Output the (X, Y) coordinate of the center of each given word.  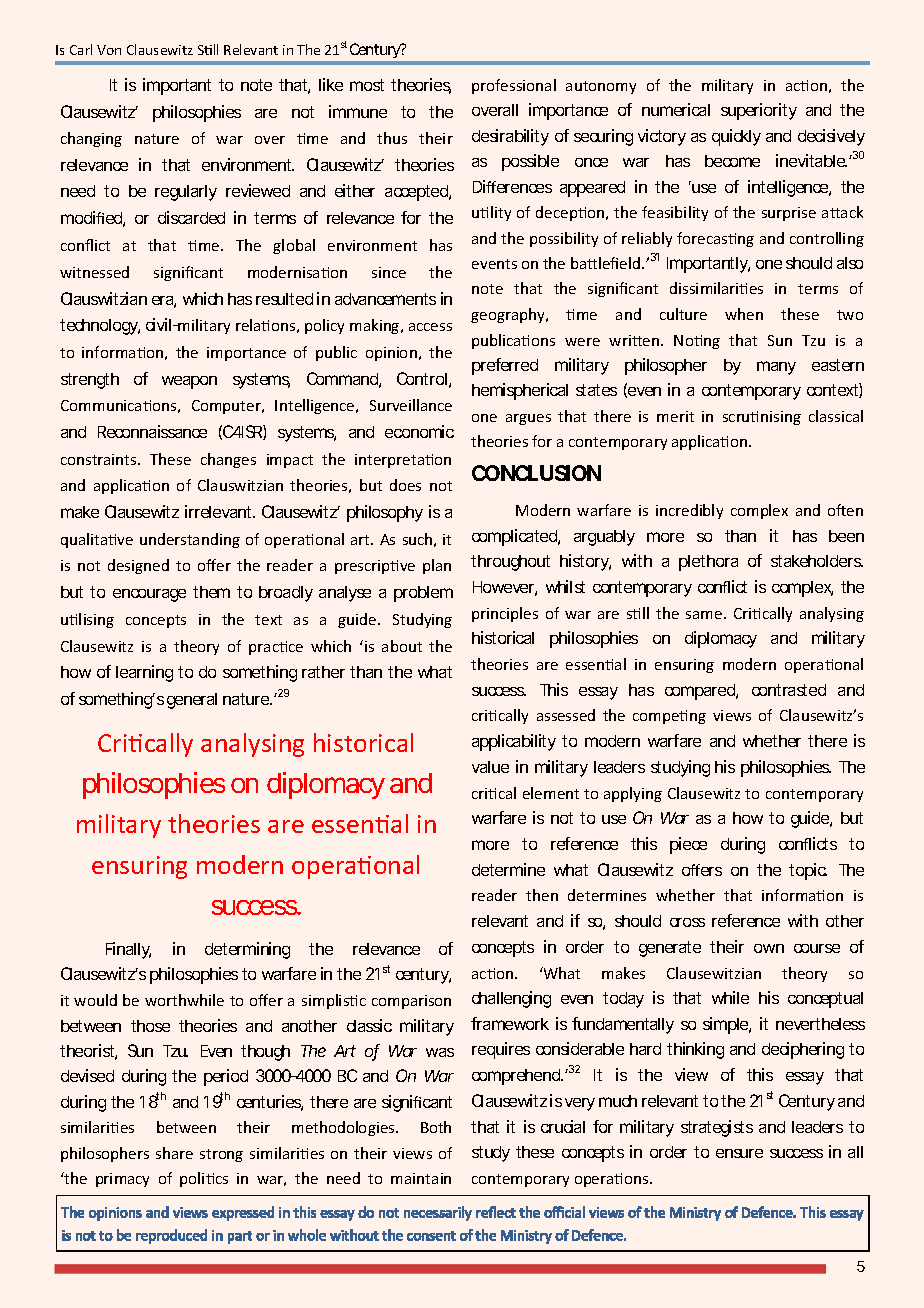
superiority (759, 111)
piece (688, 845)
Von (109, 50)
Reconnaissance (152, 431)
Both (436, 1127)
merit (675, 416)
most (367, 85)
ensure (739, 1153)
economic (419, 431)
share (174, 1153)
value (490, 767)
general (192, 701)
